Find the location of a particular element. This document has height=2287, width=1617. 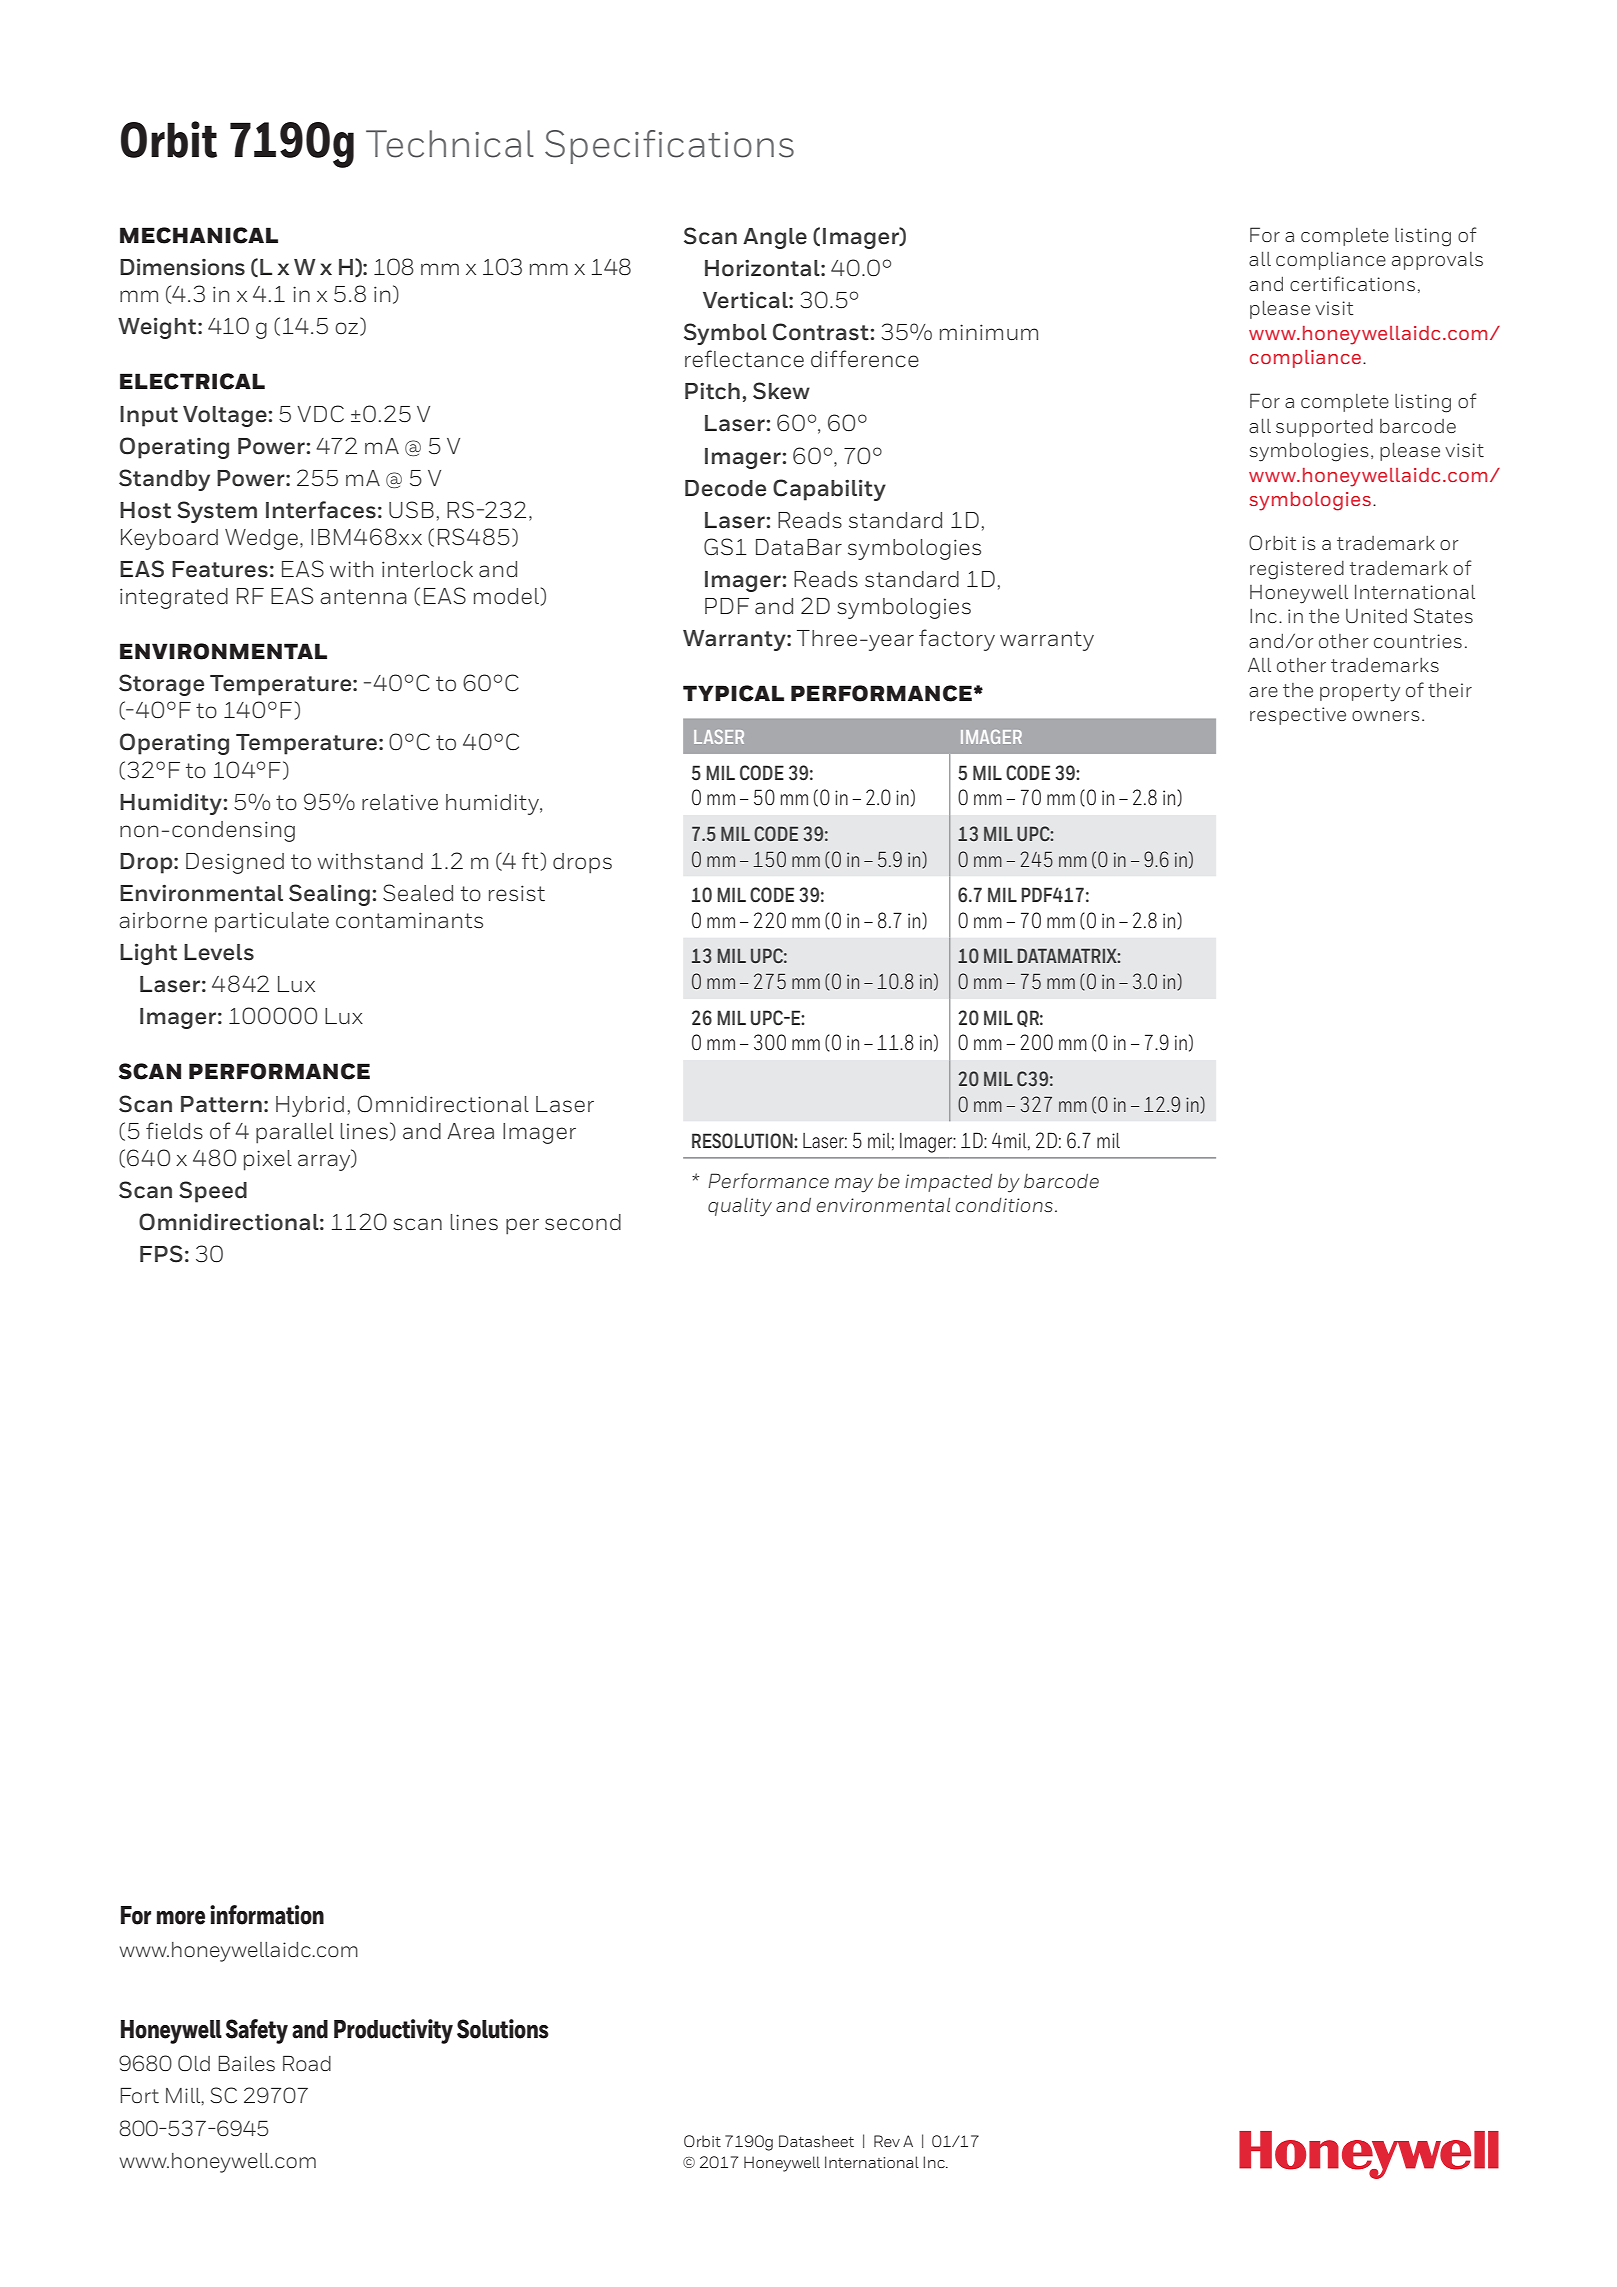

TYPICAL is located at coordinates (733, 693).
